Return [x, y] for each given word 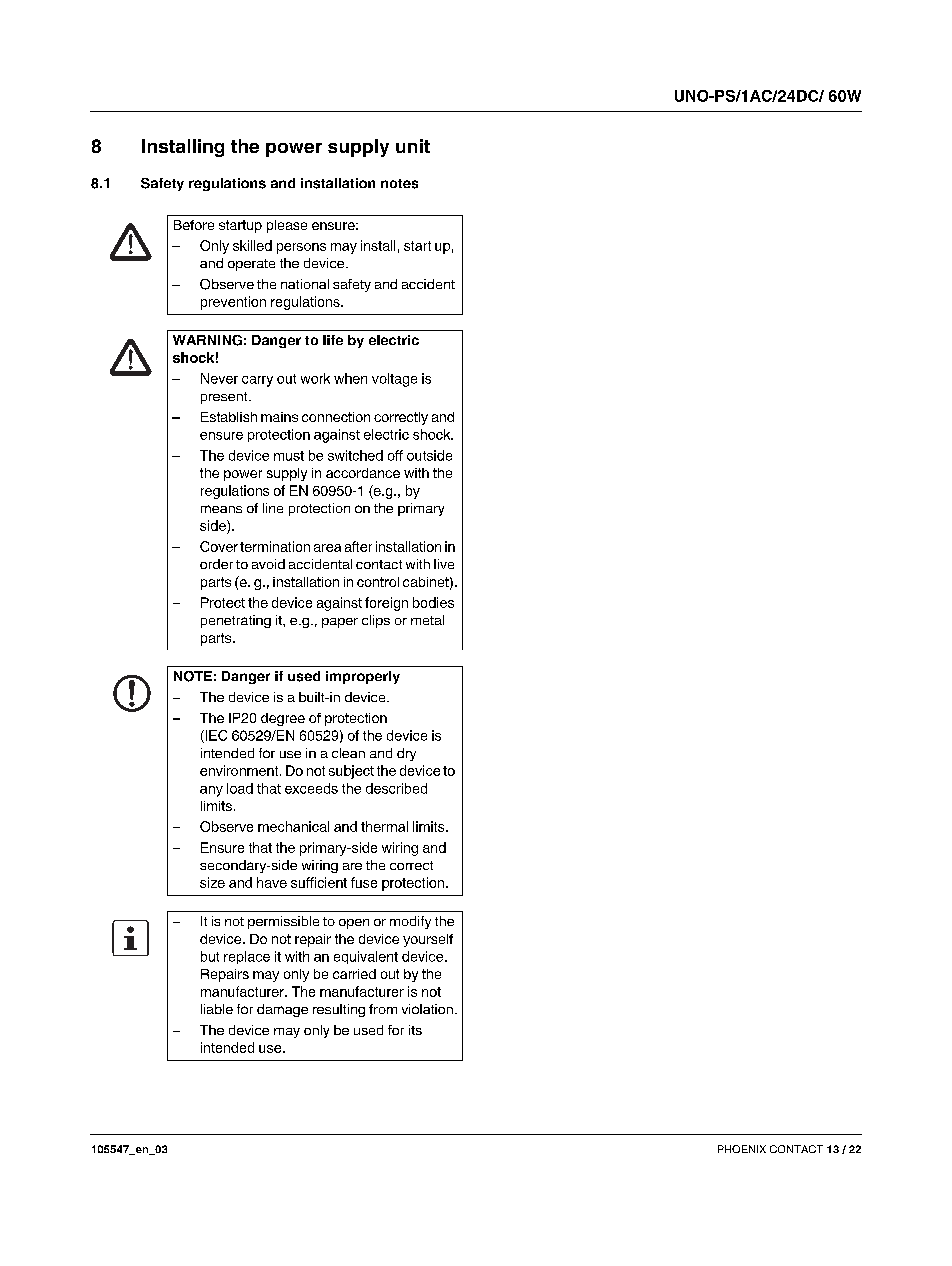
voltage [394, 380]
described [396, 788]
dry [406, 754]
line [273, 508]
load [240, 788]
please [287, 226]
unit [413, 146]
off [395, 455]
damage [282, 1010]
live [444, 564]
